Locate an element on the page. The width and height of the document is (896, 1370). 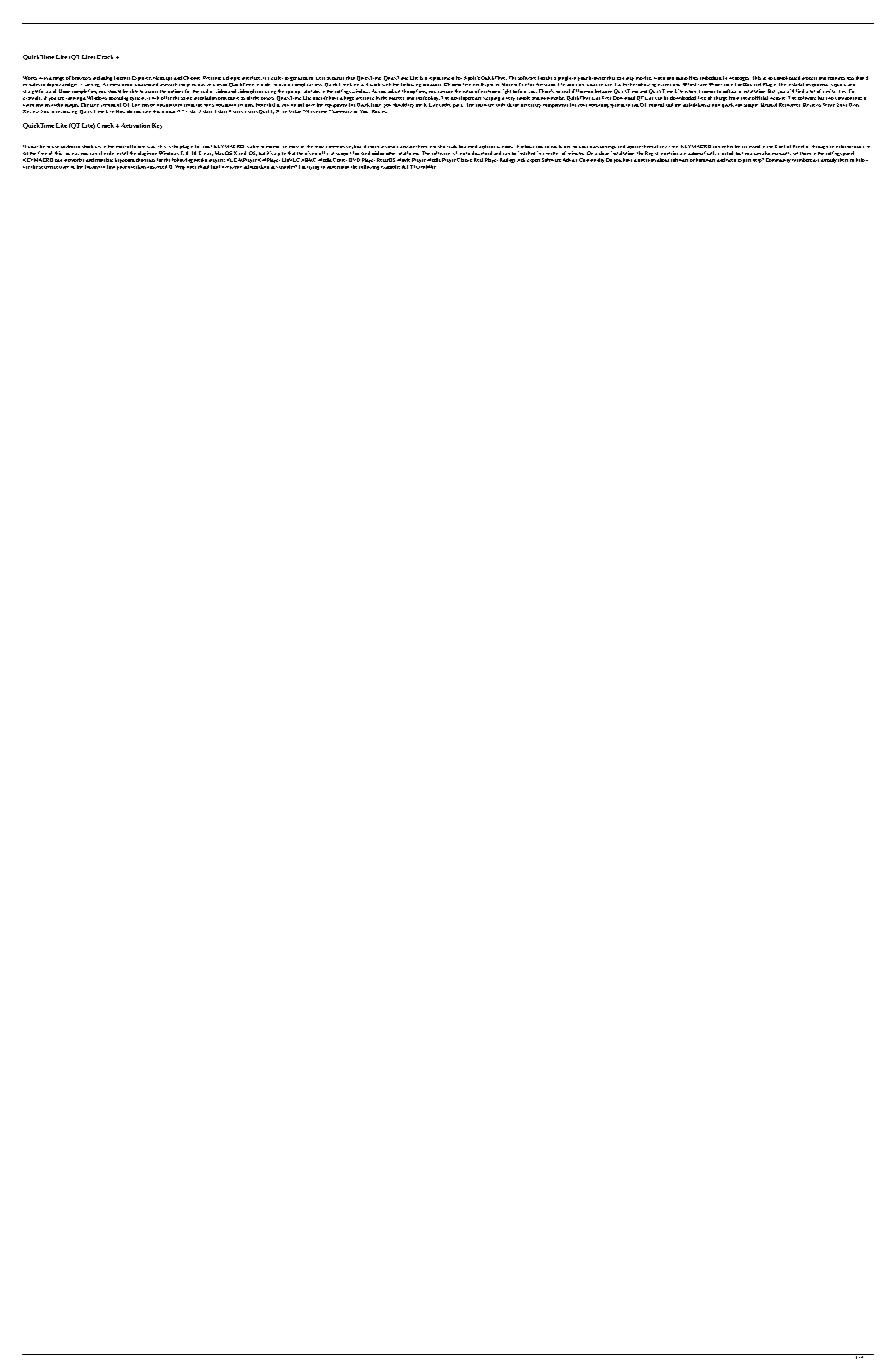
How is located at coordinates (120, 111).
